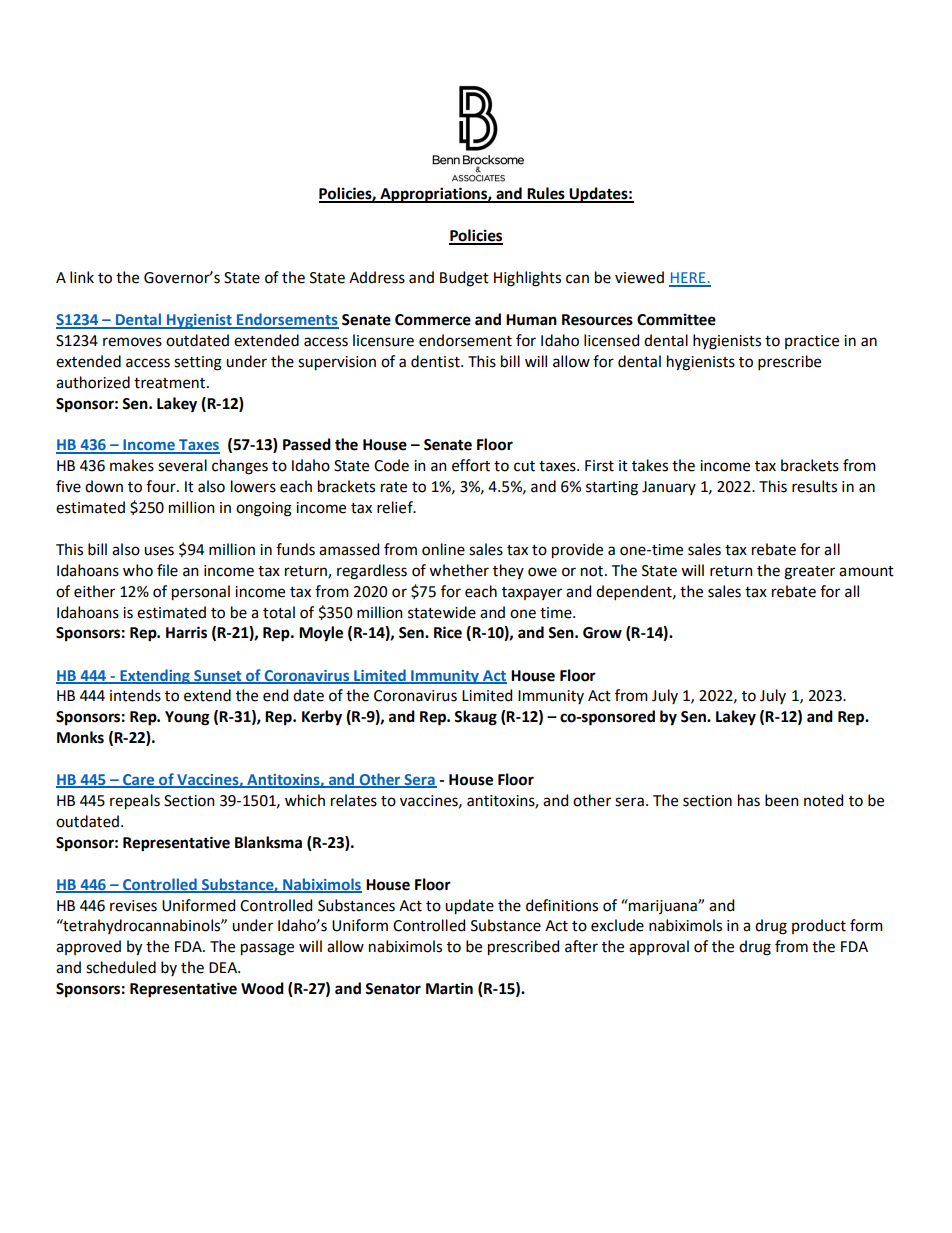  What do you see at coordinates (782, 800) in the screenshot?
I see `been` at bounding box center [782, 800].
